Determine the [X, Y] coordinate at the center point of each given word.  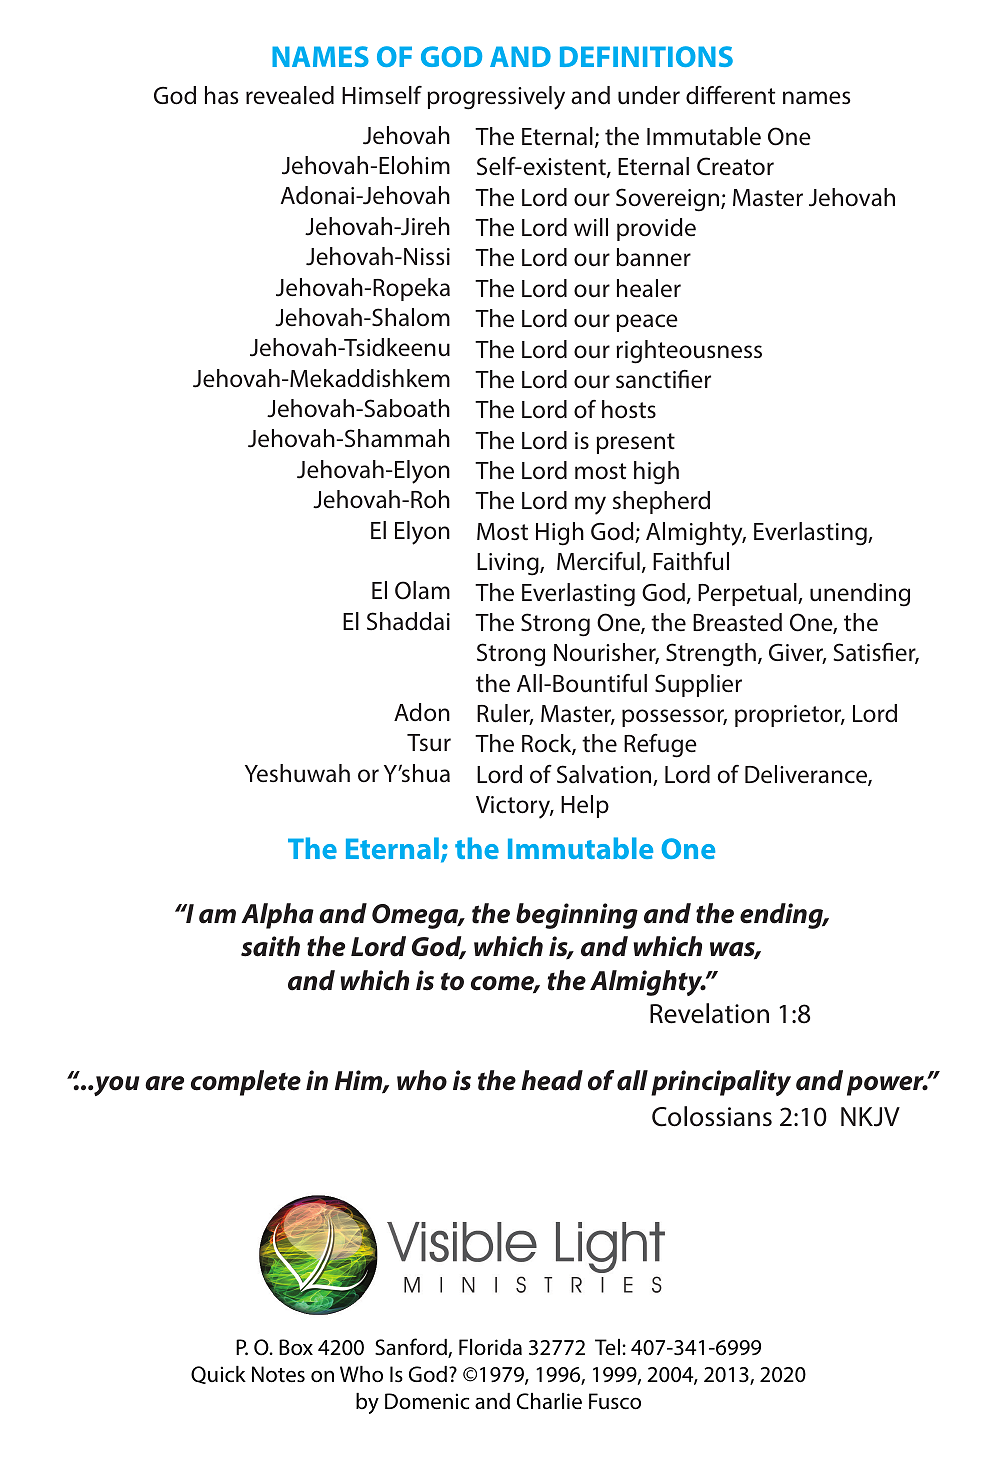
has [221, 95]
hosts [629, 409]
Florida [490, 1347]
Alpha [277, 916]
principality [721, 1083]
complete [246, 1083]
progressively [496, 98]
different [730, 95]
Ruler [505, 714]
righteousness [689, 352]
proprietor [789, 716]
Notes [278, 1374]
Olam [422, 590]
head [552, 1080]
